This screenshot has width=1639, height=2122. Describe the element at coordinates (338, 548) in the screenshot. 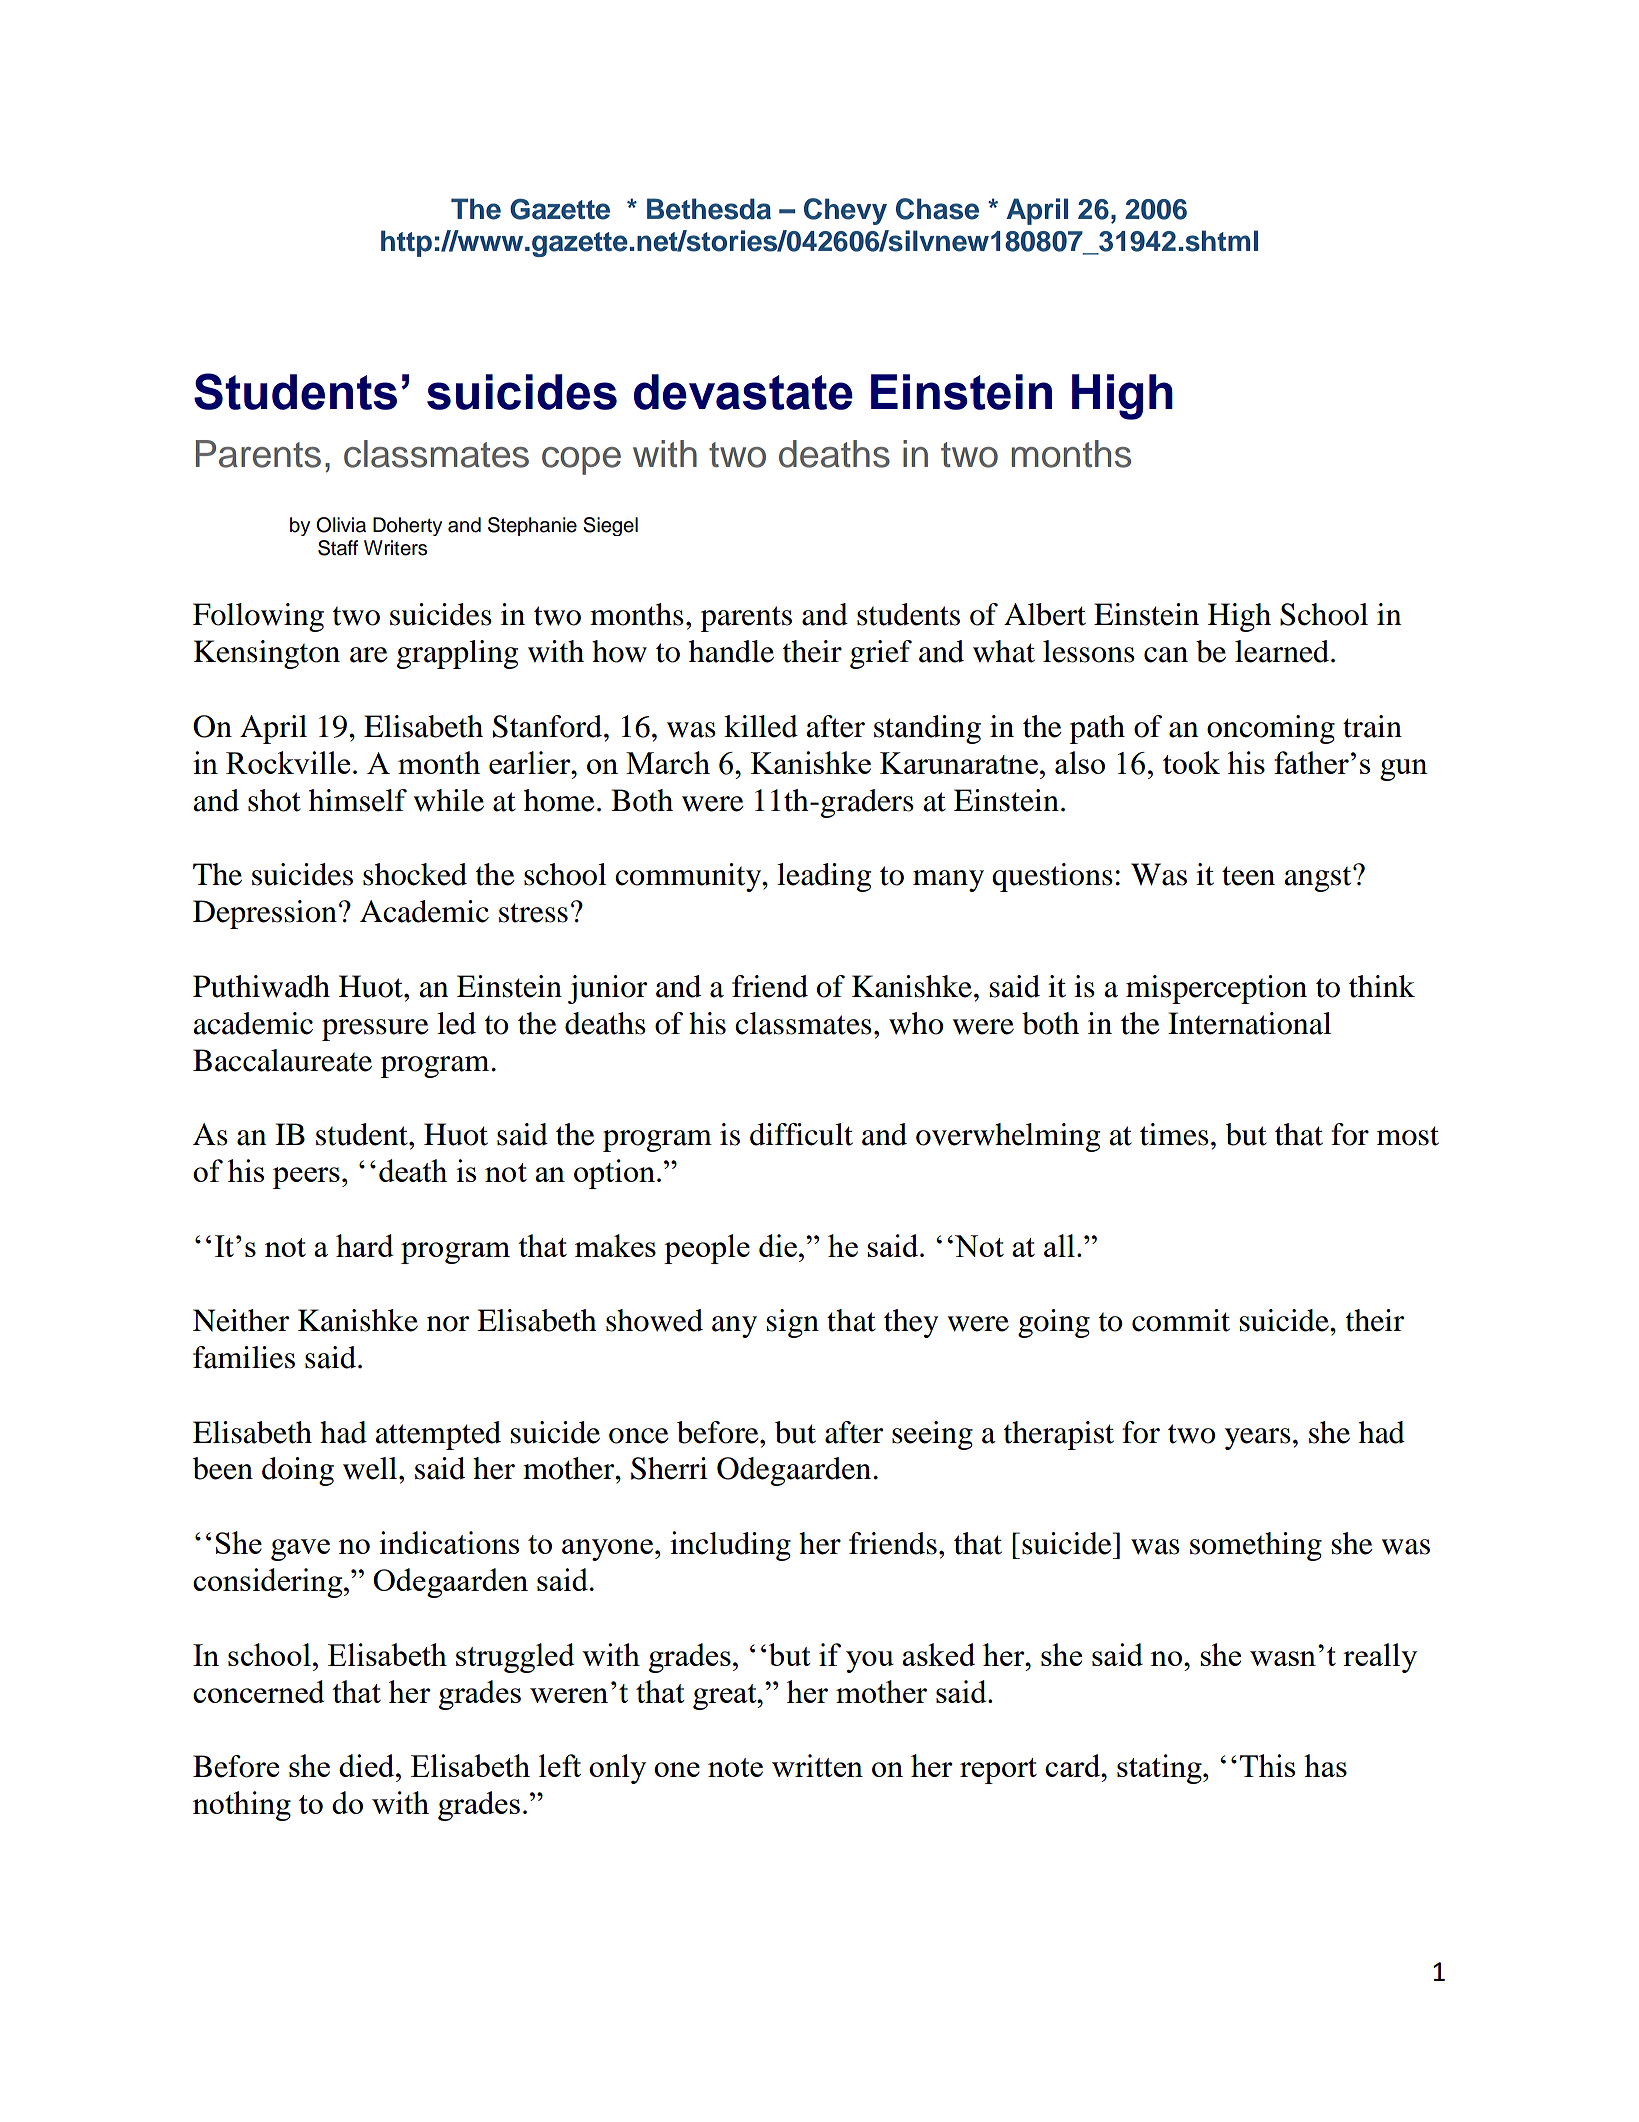

I see `Staff` at that location.
